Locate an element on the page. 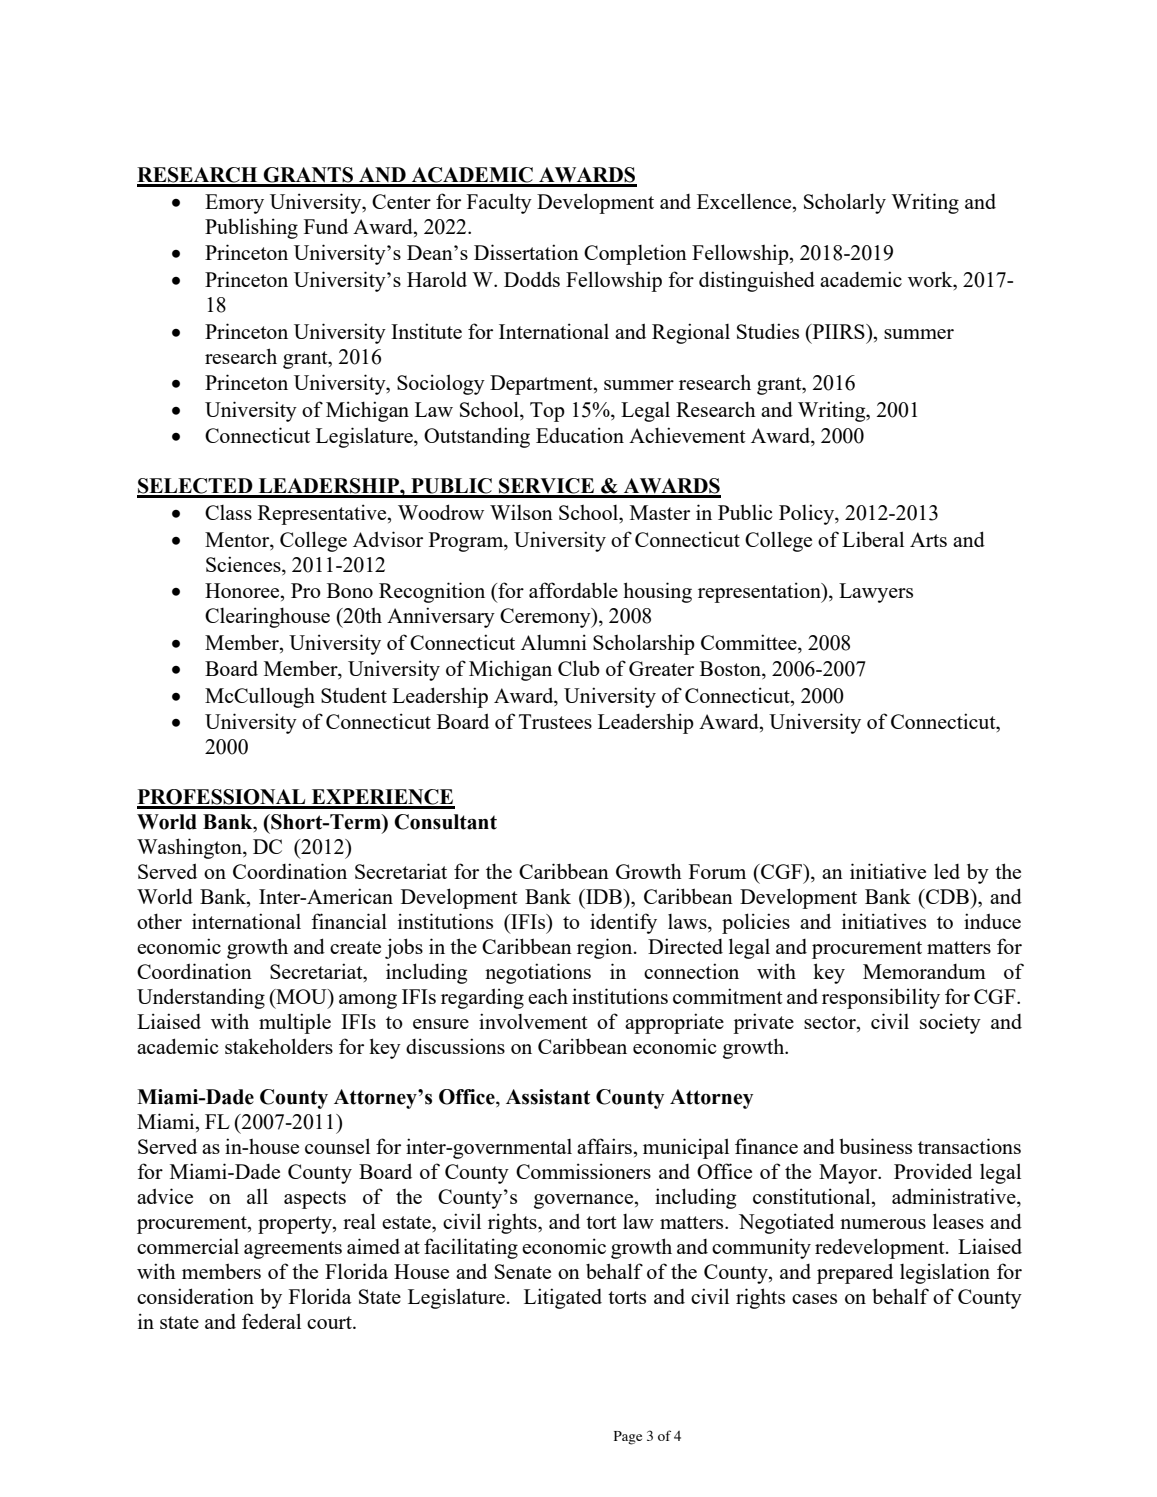  Liberal is located at coordinates (873, 539).
